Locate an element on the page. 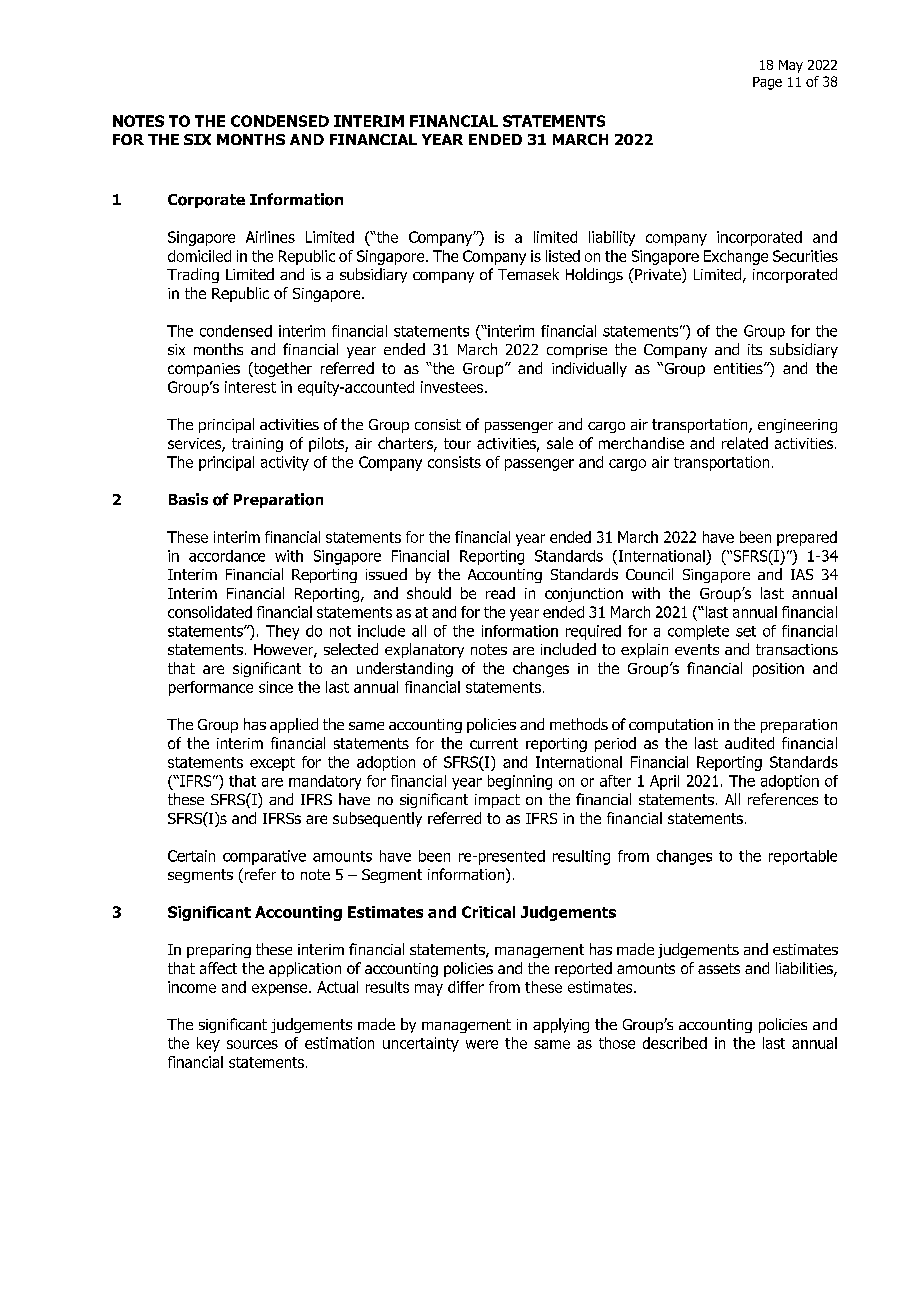 This document has height=1307, width=924. explanatory is located at coordinates (424, 650).
